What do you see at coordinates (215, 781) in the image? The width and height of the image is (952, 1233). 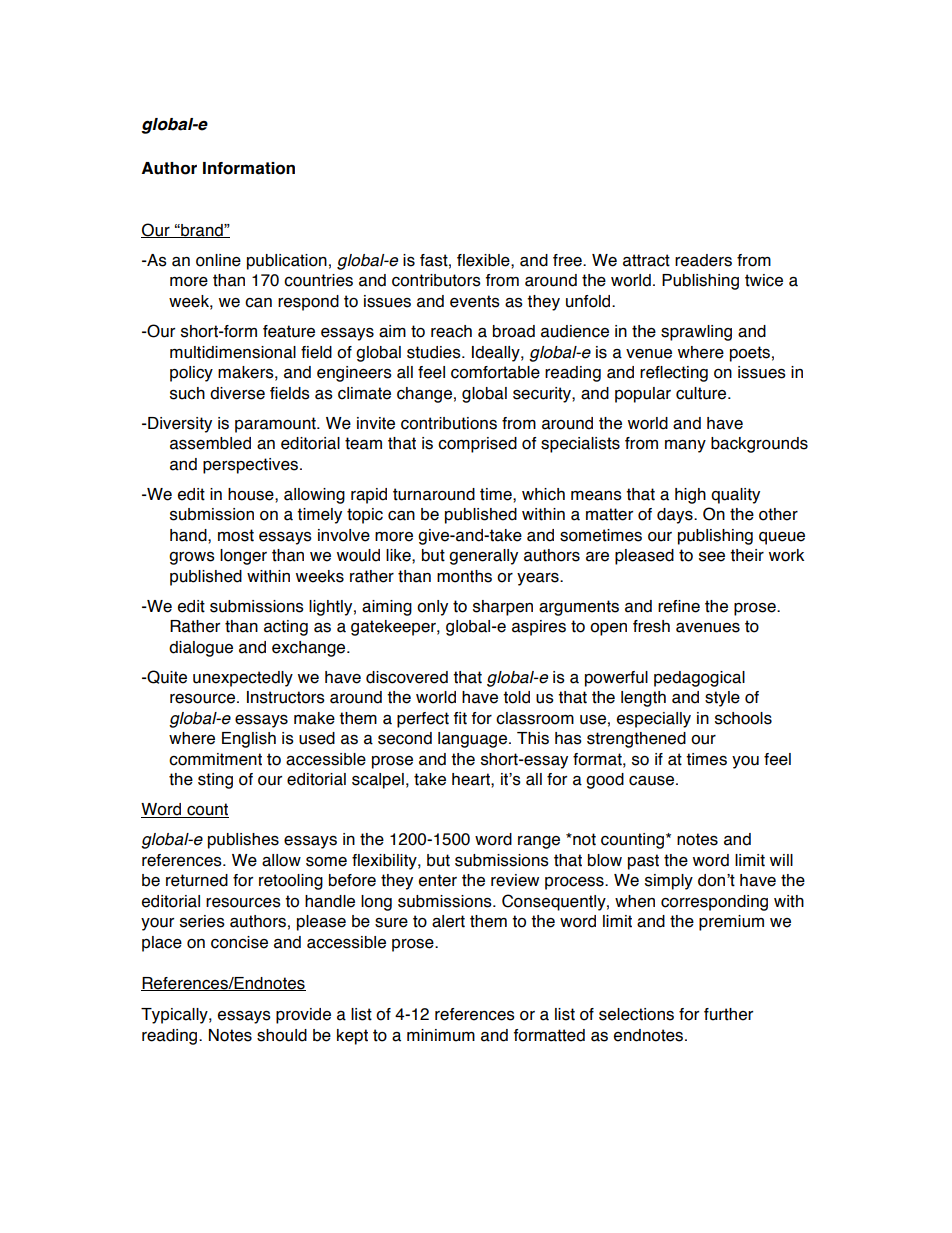 I see `sting` at bounding box center [215, 781].
